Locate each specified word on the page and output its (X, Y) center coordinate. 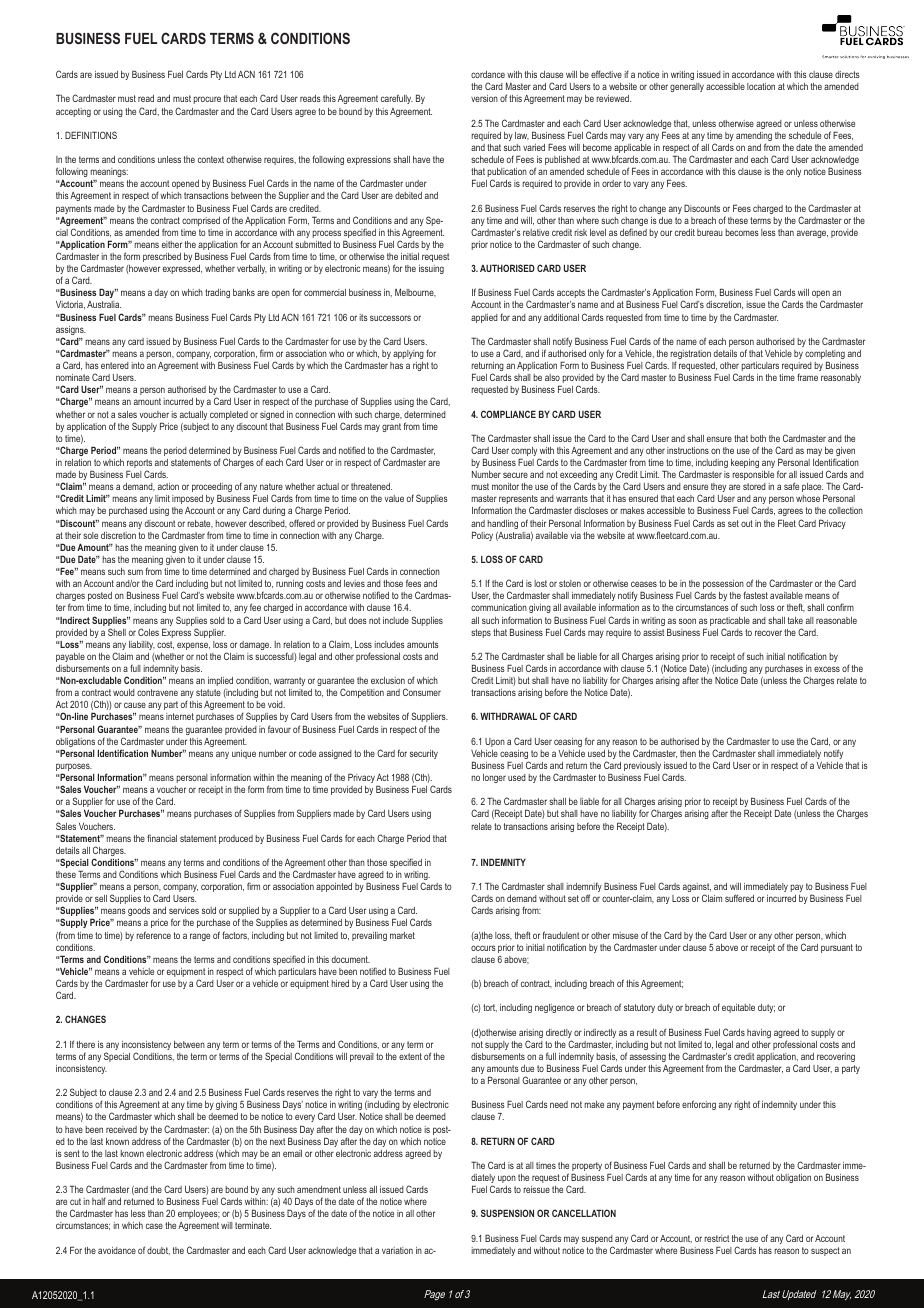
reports (139, 465)
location (761, 86)
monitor (505, 486)
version (484, 98)
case (154, 1226)
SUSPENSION (507, 1213)
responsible (753, 475)
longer (494, 778)
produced (236, 839)
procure (207, 100)
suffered (739, 898)
